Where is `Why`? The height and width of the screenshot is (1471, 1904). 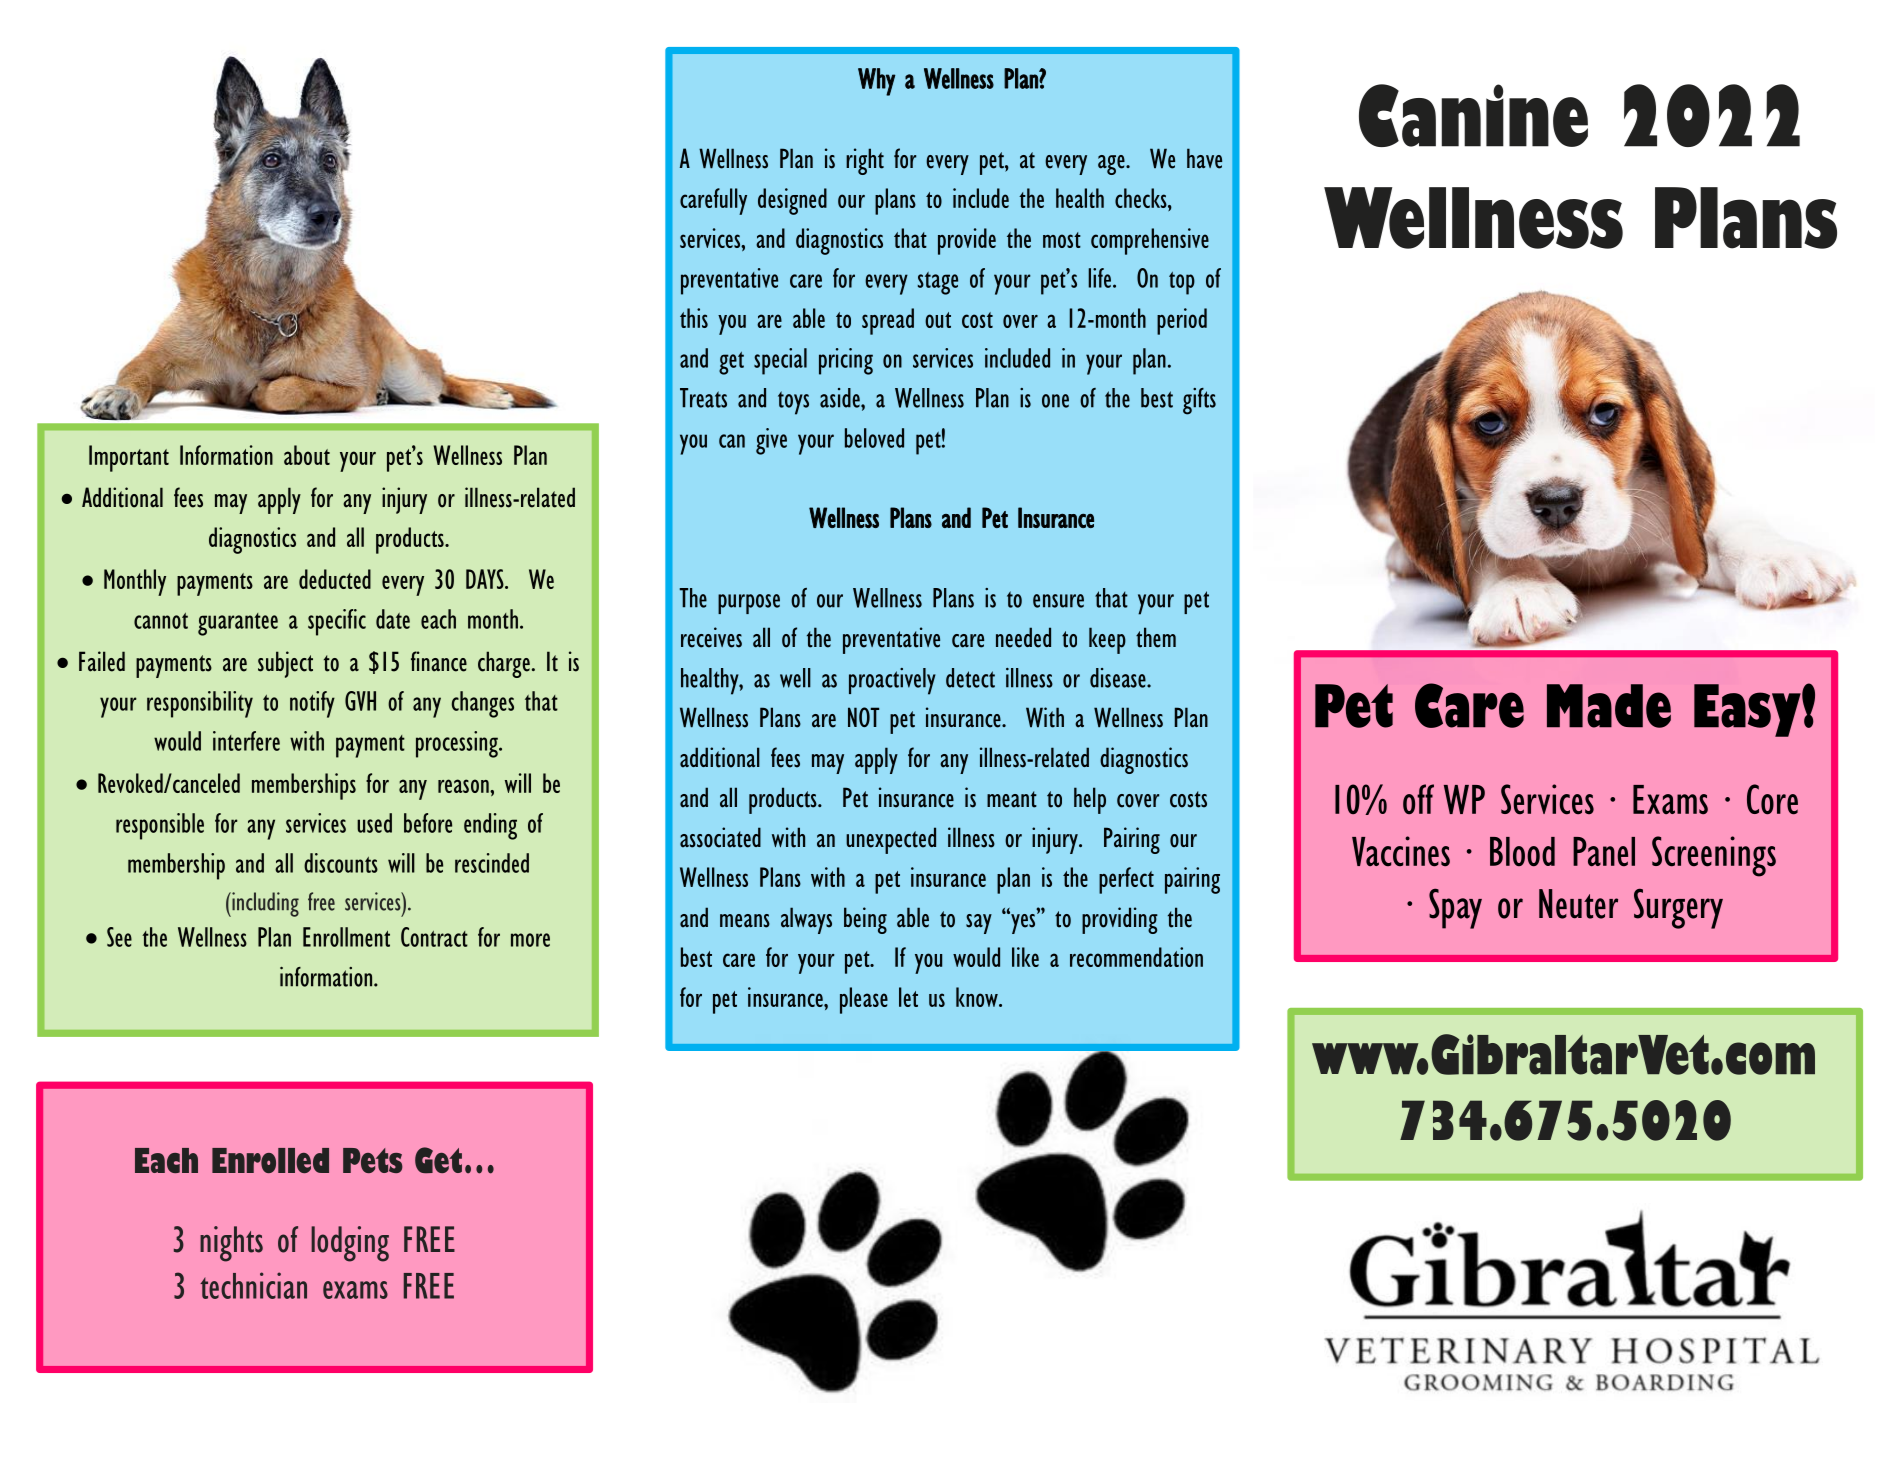 Why is located at coordinates (876, 82).
